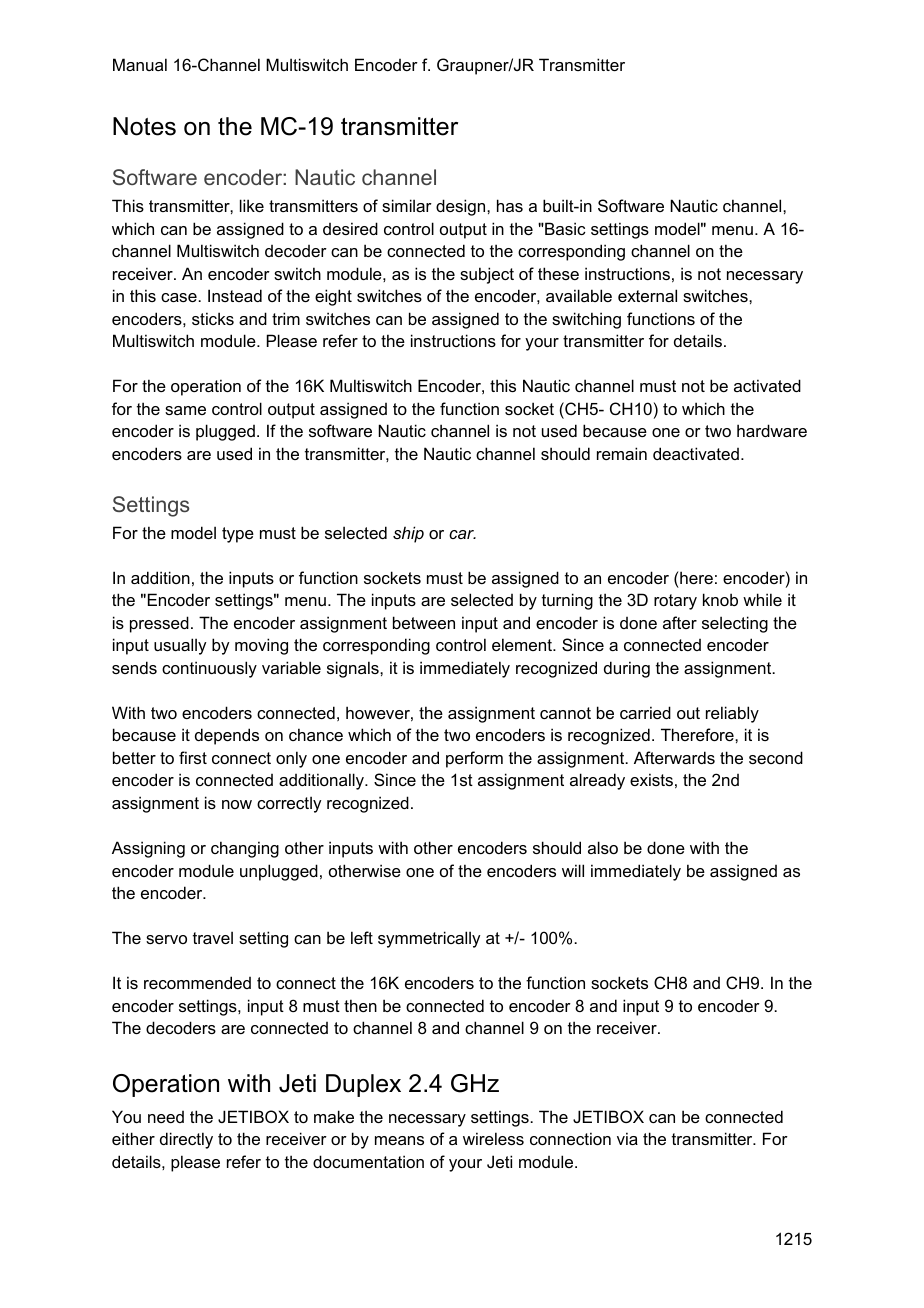 The width and height of the screenshot is (924, 1308). I want to click on subject, so click(487, 275).
